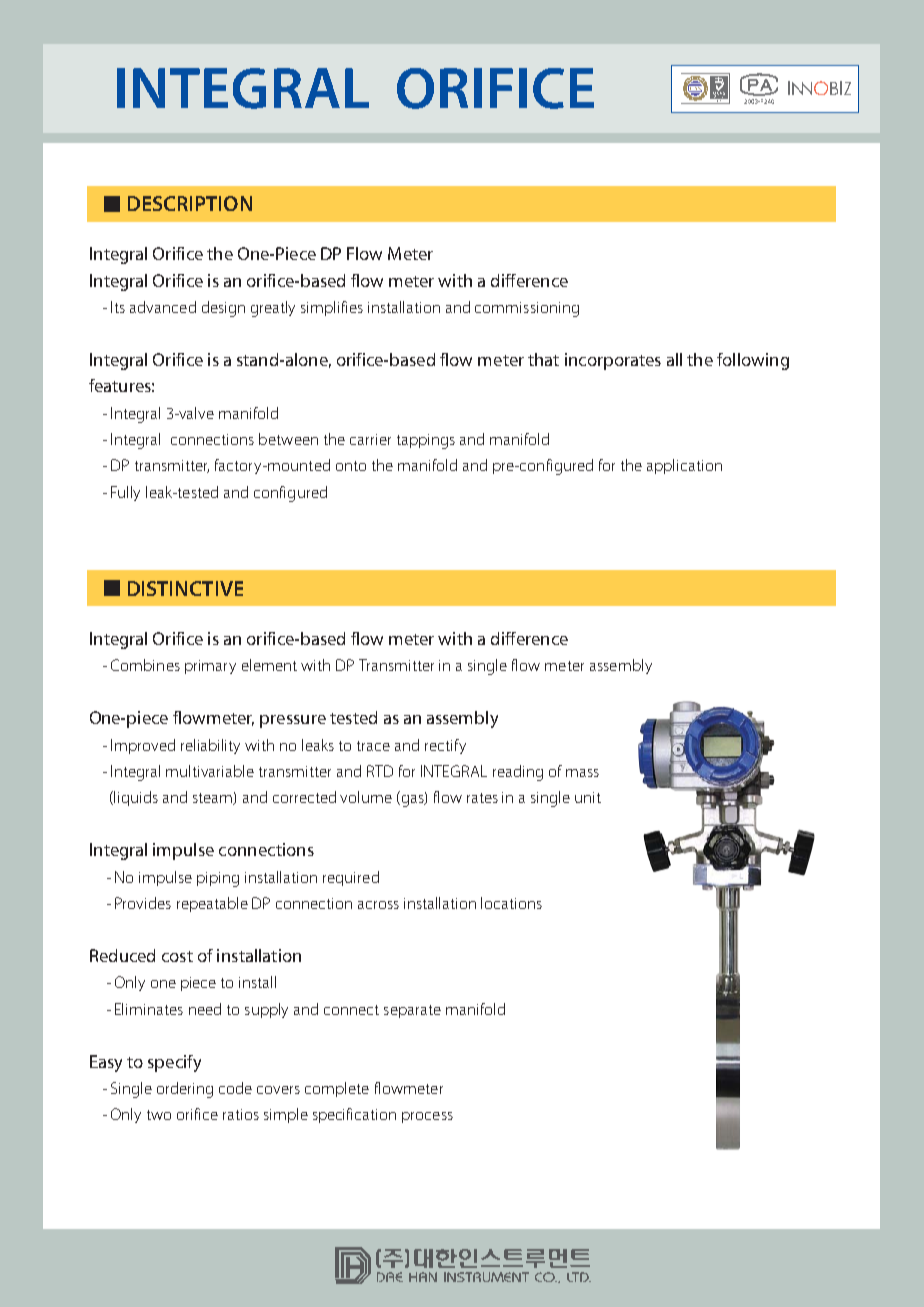 This page has width=924, height=1307. What do you see at coordinates (185, 1090) in the page?
I see `ordering` at bounding box center [185, 1090].
